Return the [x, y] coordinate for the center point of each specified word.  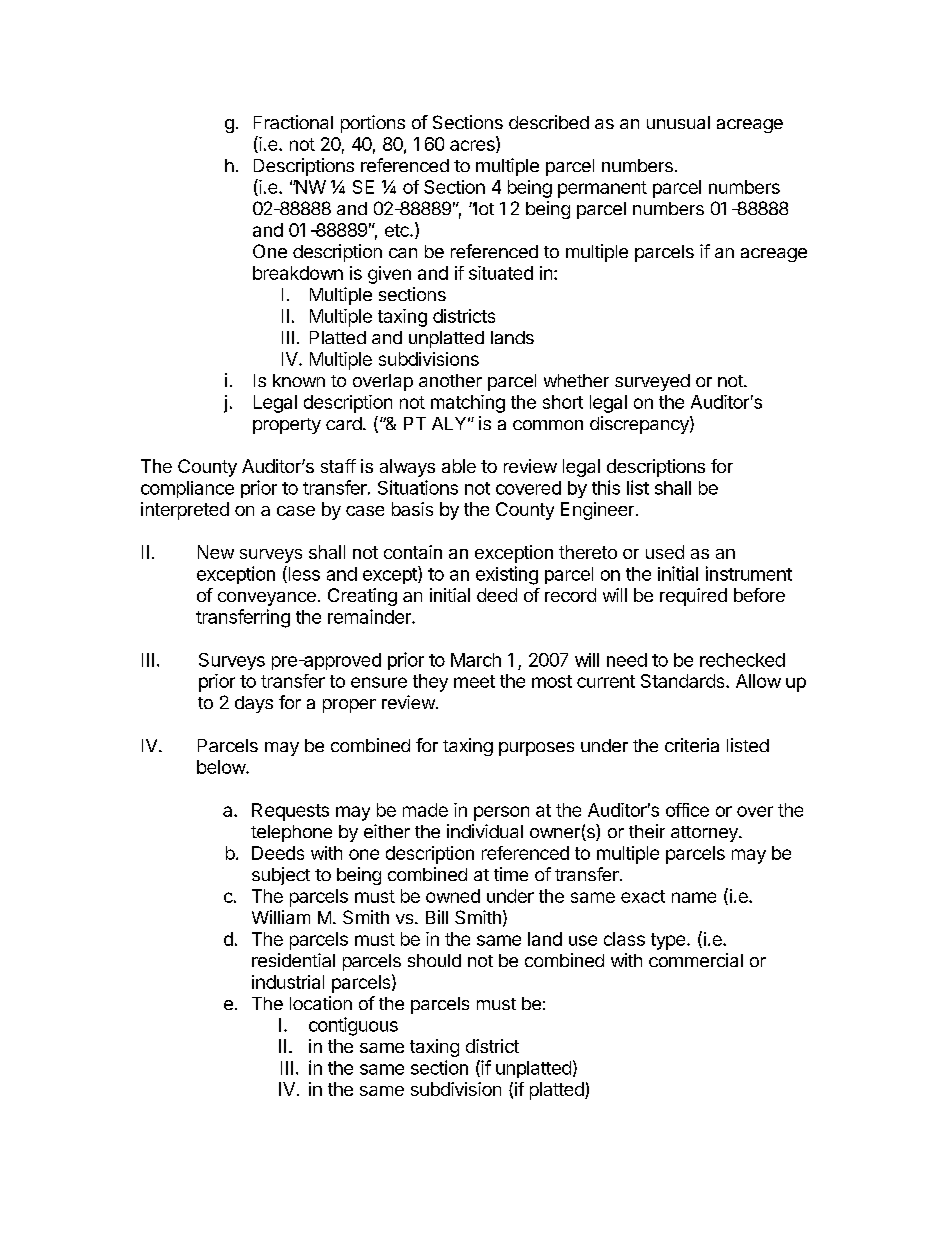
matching [468, 404]
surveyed [652, 382]
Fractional [293, 122]
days [254, 704]
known [299, 380]
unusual [678, 122]
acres [473, 146]
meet [474, 681]
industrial [288, 982]
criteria [692, 745]
